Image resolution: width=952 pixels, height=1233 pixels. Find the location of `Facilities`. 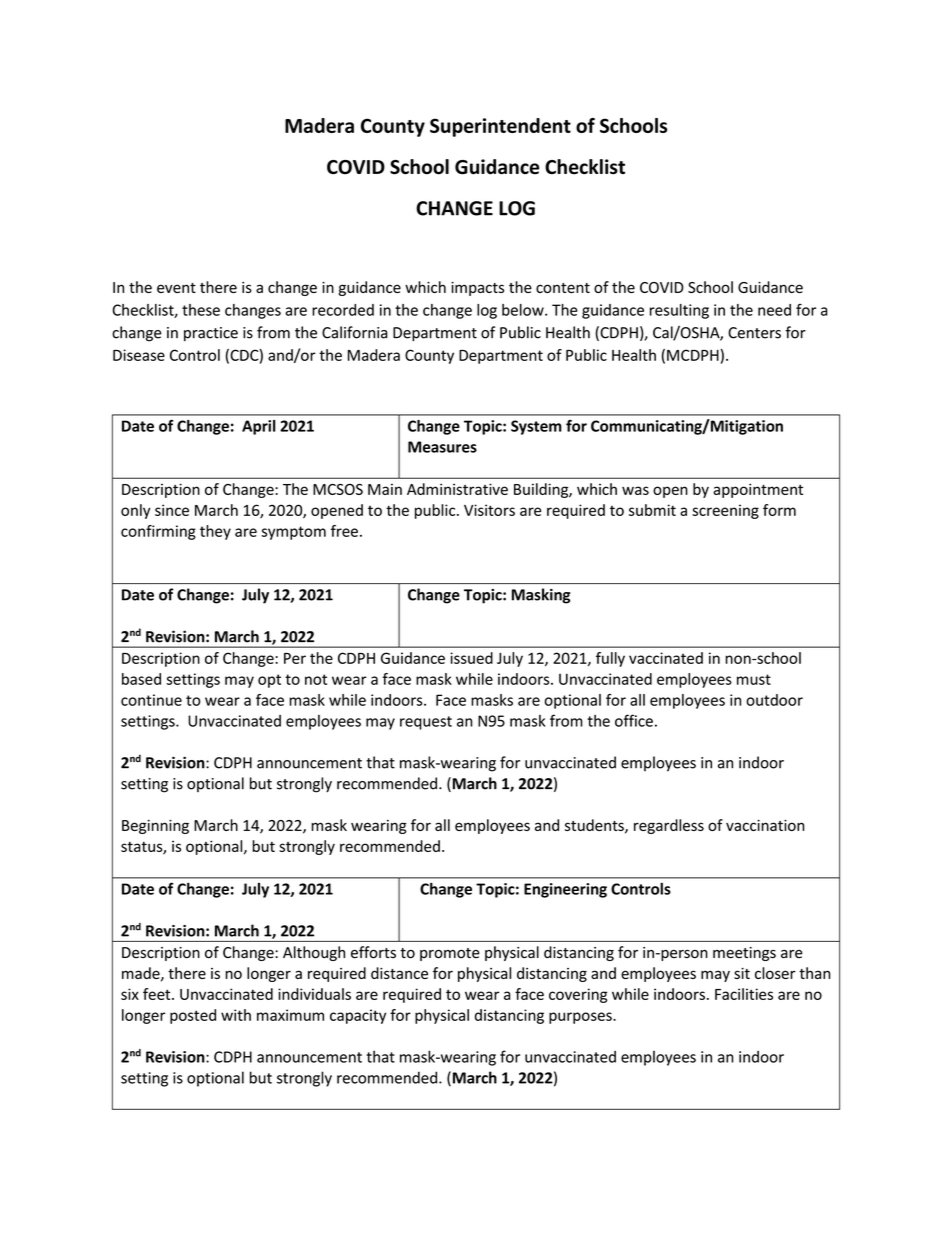

Facilities is located at coordinates (744, 994).
